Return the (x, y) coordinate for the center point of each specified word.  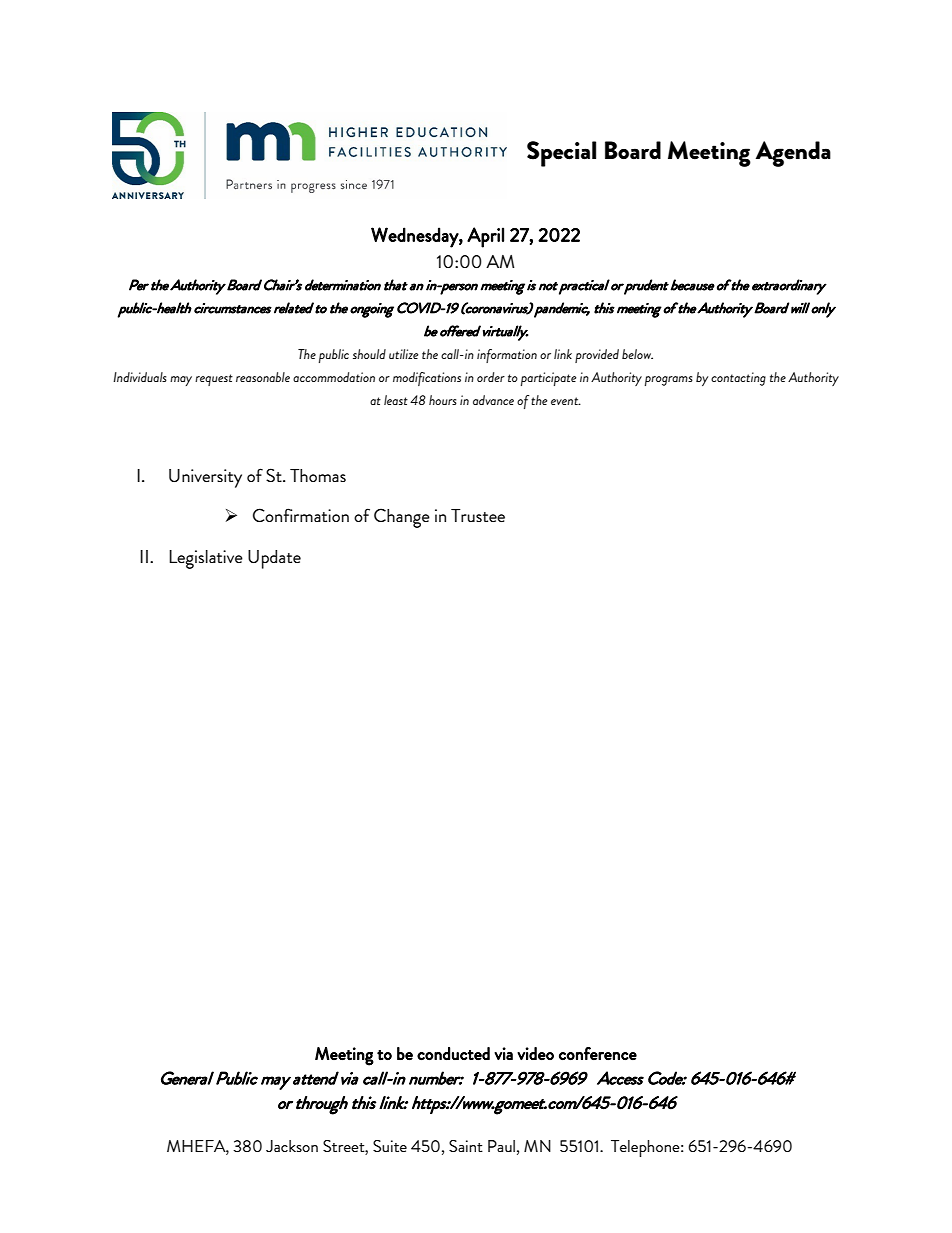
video (535, 1053)
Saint (466, 1146)
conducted (453, 1054)
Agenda (793, 154)
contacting (738, 379)
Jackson (292, 1146)
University (205, 478)
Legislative (206, 559)
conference (598, 1053)
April (485, 237)
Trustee (478, 515)
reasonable (263, 377)
